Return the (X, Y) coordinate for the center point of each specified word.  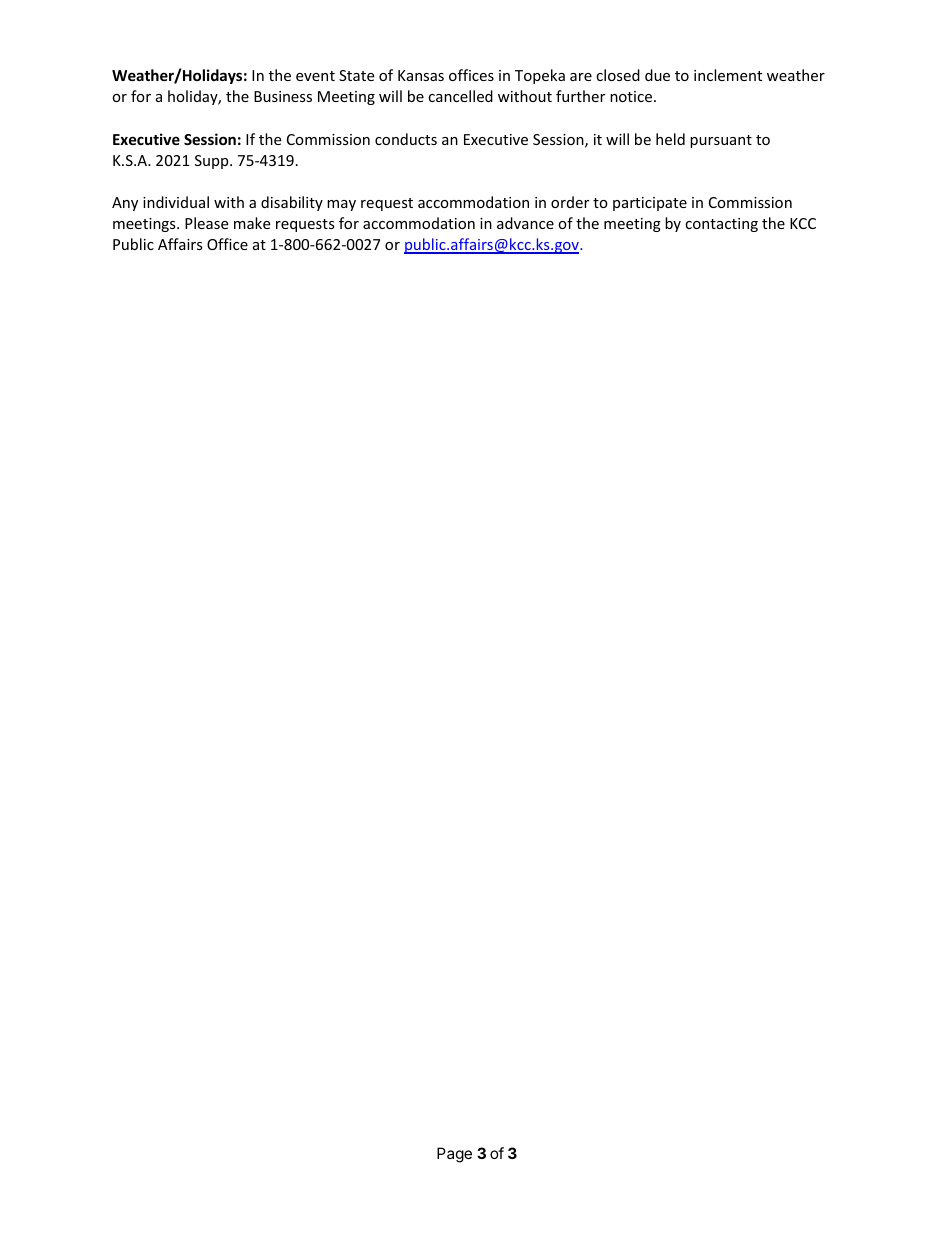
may (341, 205)
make (252, 223)
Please (206, 223)
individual (176, 202)
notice (631, 96)
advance (525, 223)
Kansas (421, 75)
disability (292, 203)
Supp (213, 162)
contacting (721, 225)
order (570, 202)
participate (650, 204)
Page (454, 1155)
